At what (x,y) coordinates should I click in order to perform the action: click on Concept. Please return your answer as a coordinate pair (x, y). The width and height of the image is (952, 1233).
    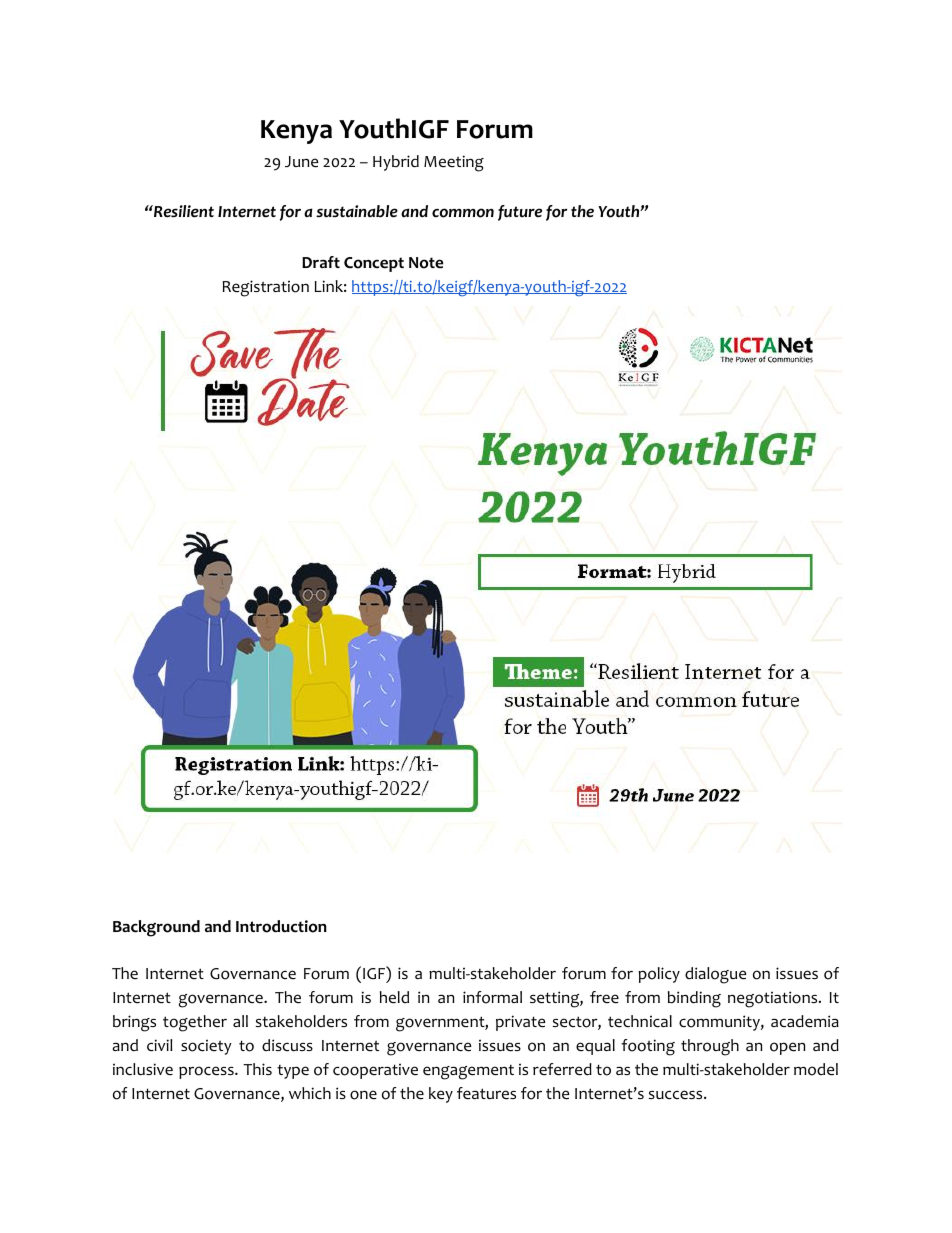
    Looking at the image, I should click on (374, 264).
